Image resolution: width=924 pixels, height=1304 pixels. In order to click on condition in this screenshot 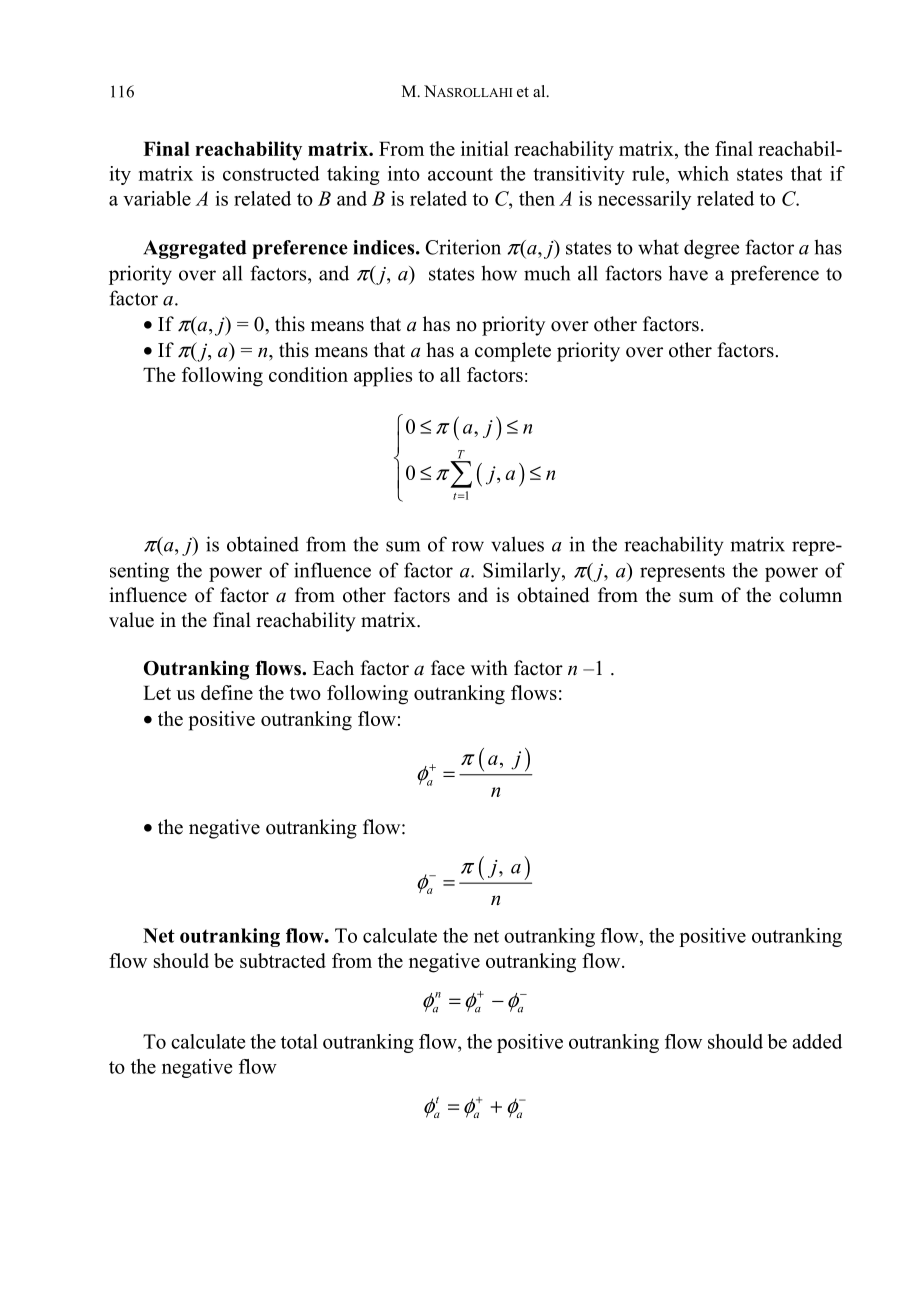, I will do `click(308, 374)`.
